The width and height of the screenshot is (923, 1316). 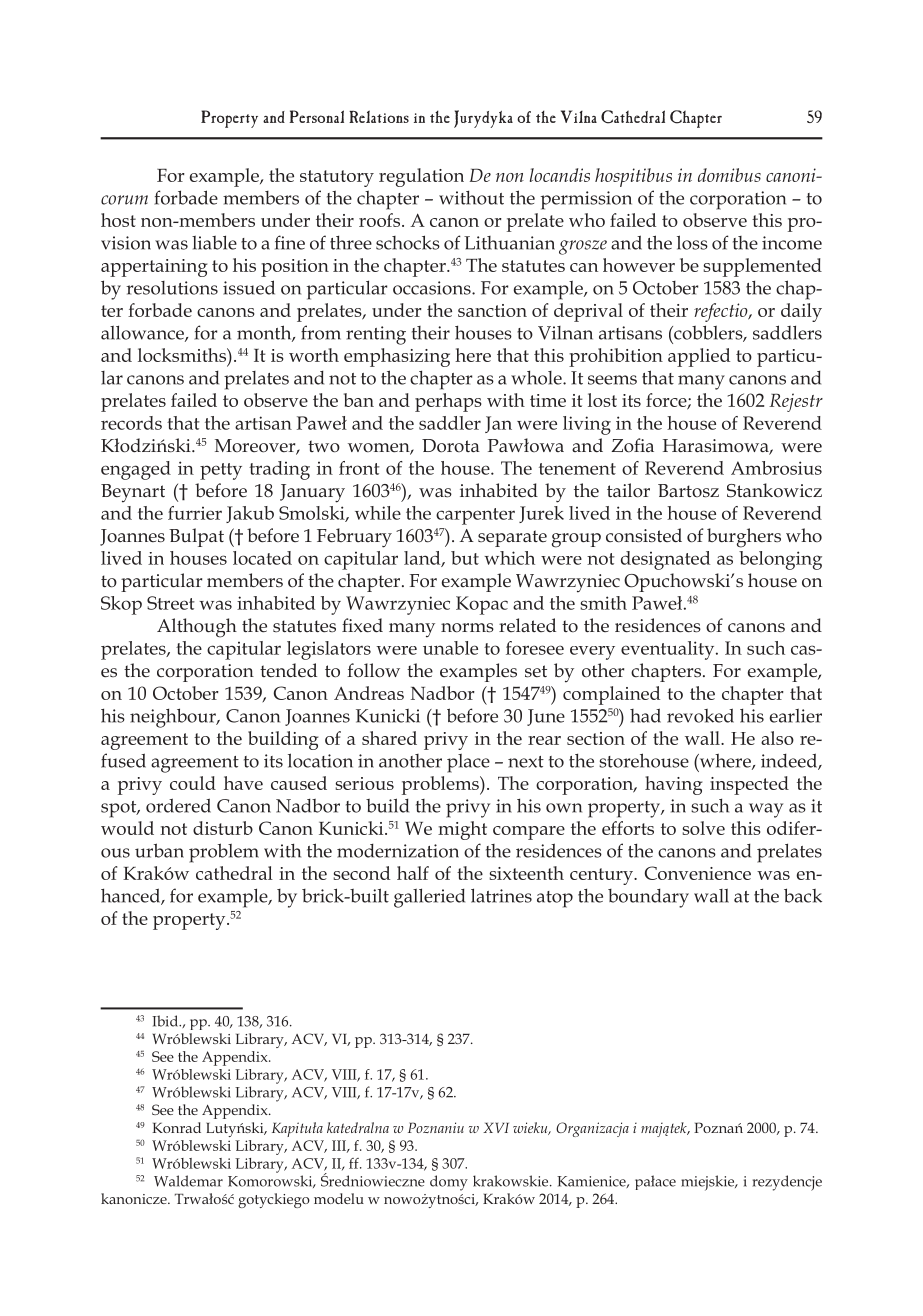 What do you see at coordinates (692, 242) in the screenshot?
I see `loss` at bounding box center [692, 242].
